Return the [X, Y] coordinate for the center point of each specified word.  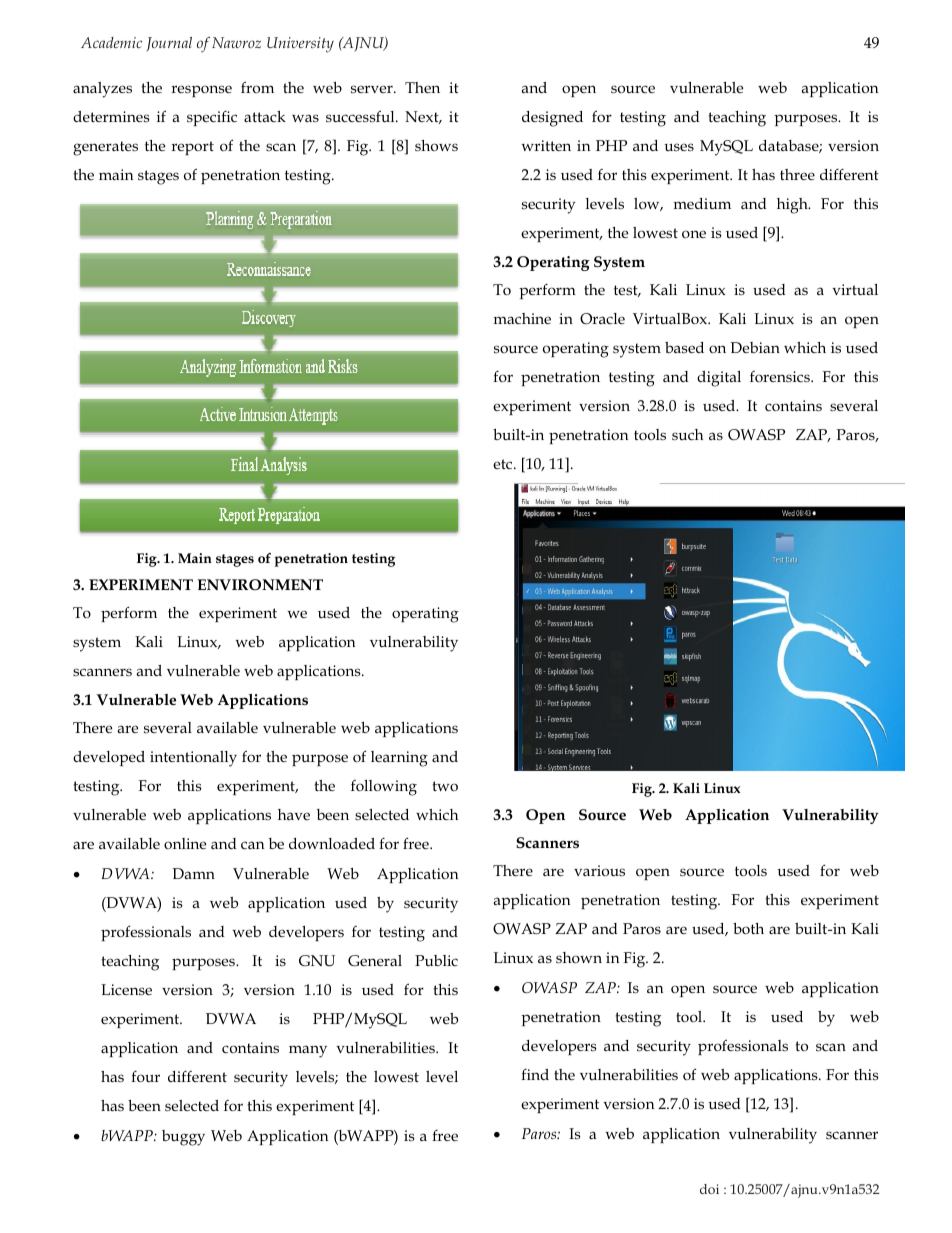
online [185, 843]
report [192, 148]
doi [709, 1189]
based [684, 347]
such [687, 435]
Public [436, 960]
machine [522, 318]
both [748, 928]
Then [422, 87]
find [535, 1074]
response [201, 91]
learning [399, 759]
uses [679, 147]
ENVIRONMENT [260, 584]
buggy [183, 1138]
